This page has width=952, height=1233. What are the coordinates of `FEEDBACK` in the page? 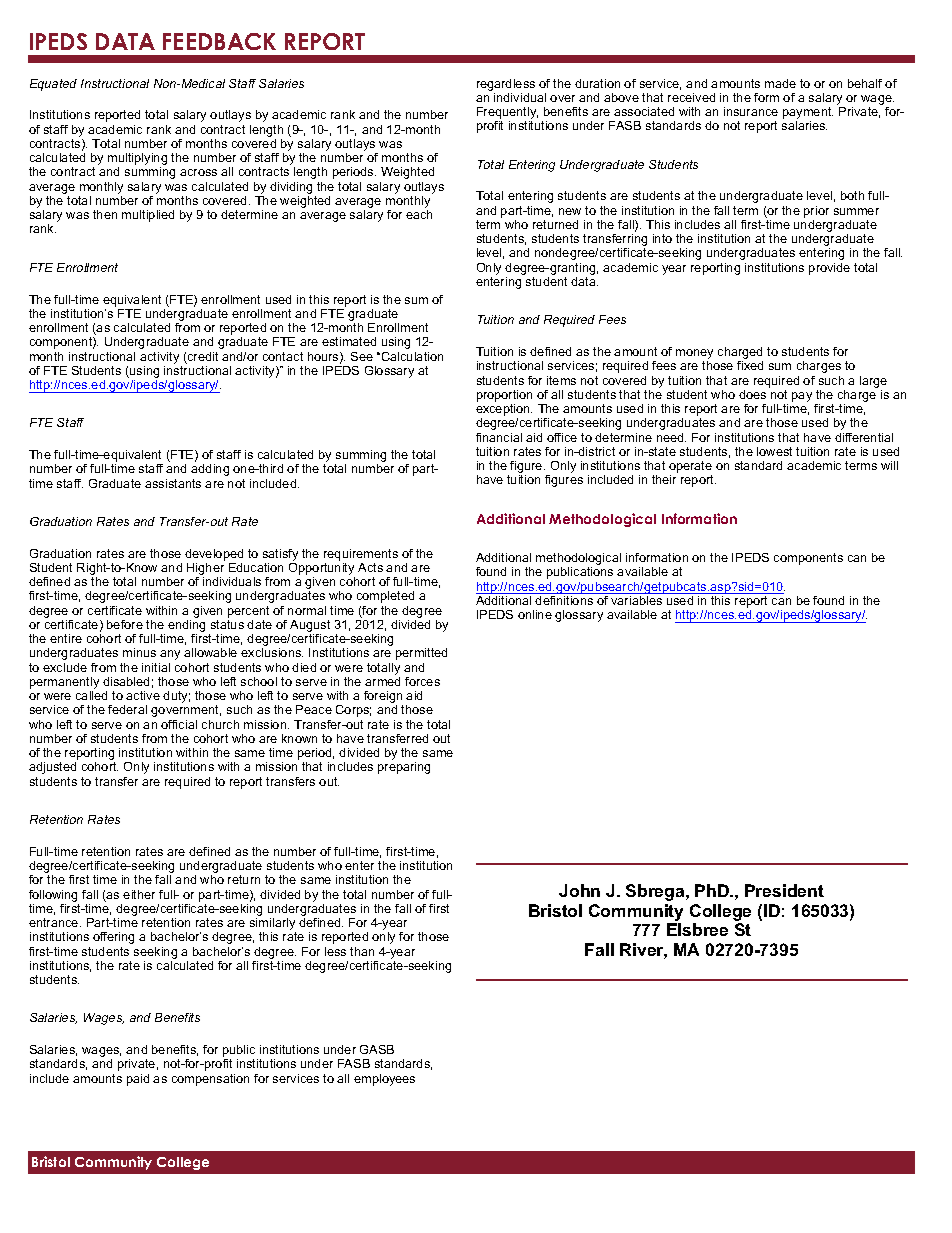 It's located at (219, 41).
